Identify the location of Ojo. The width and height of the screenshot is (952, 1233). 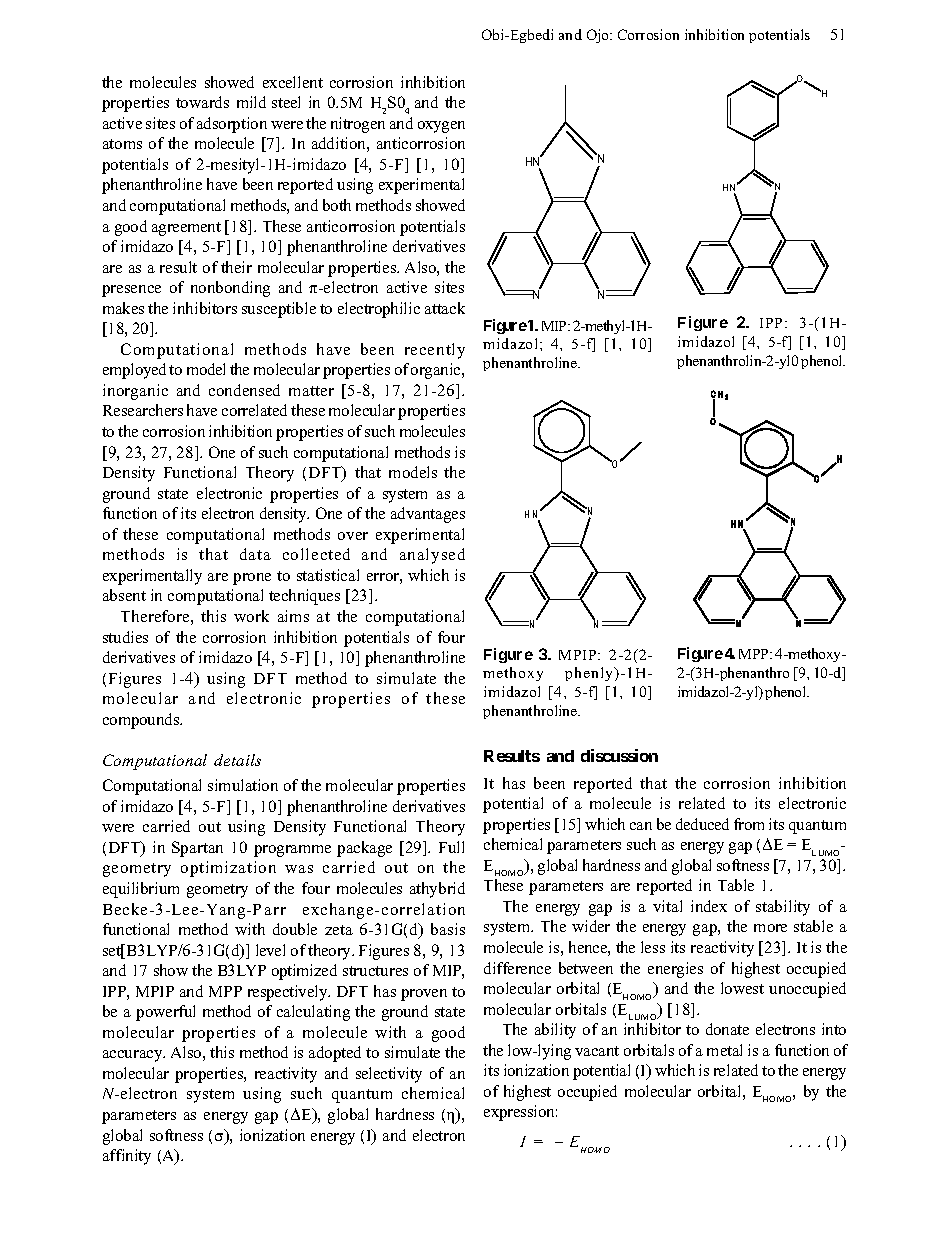
(599, 36).
